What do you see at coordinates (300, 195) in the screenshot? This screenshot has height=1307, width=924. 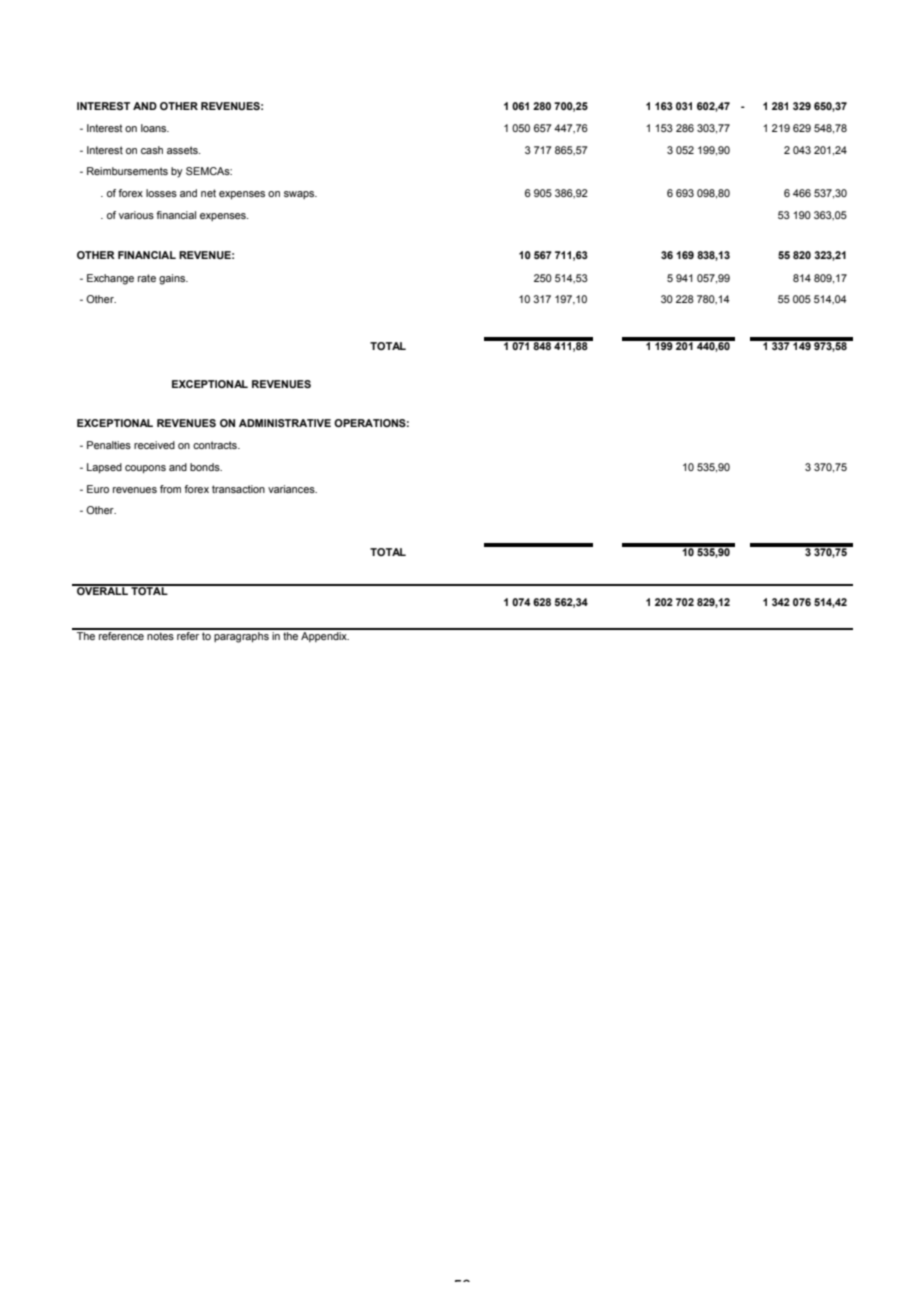 I see `swaps` at bounding box center [300, 195].
